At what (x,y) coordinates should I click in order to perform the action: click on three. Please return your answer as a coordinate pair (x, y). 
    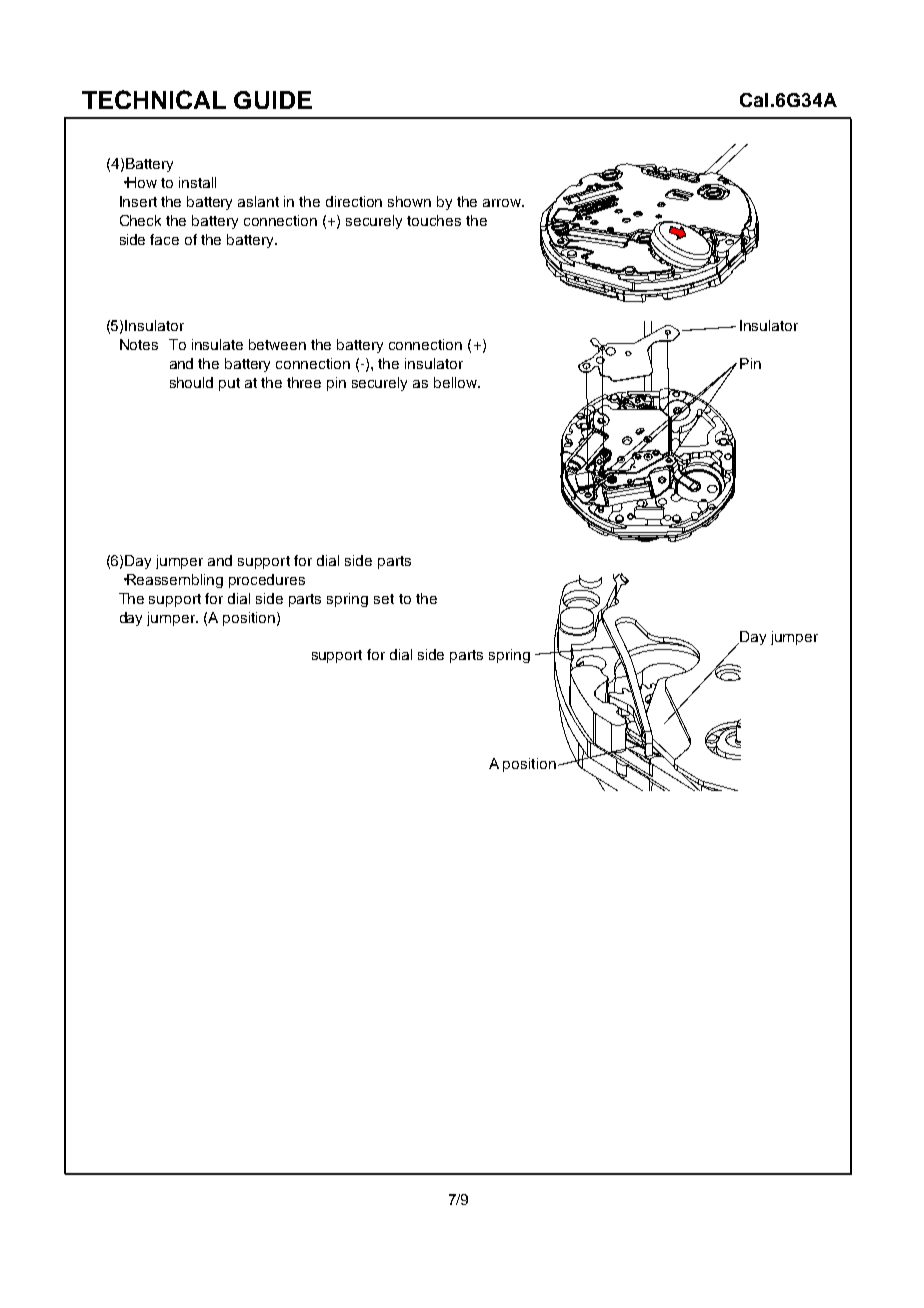
    Looking at the image, I should click on (304, 382).
